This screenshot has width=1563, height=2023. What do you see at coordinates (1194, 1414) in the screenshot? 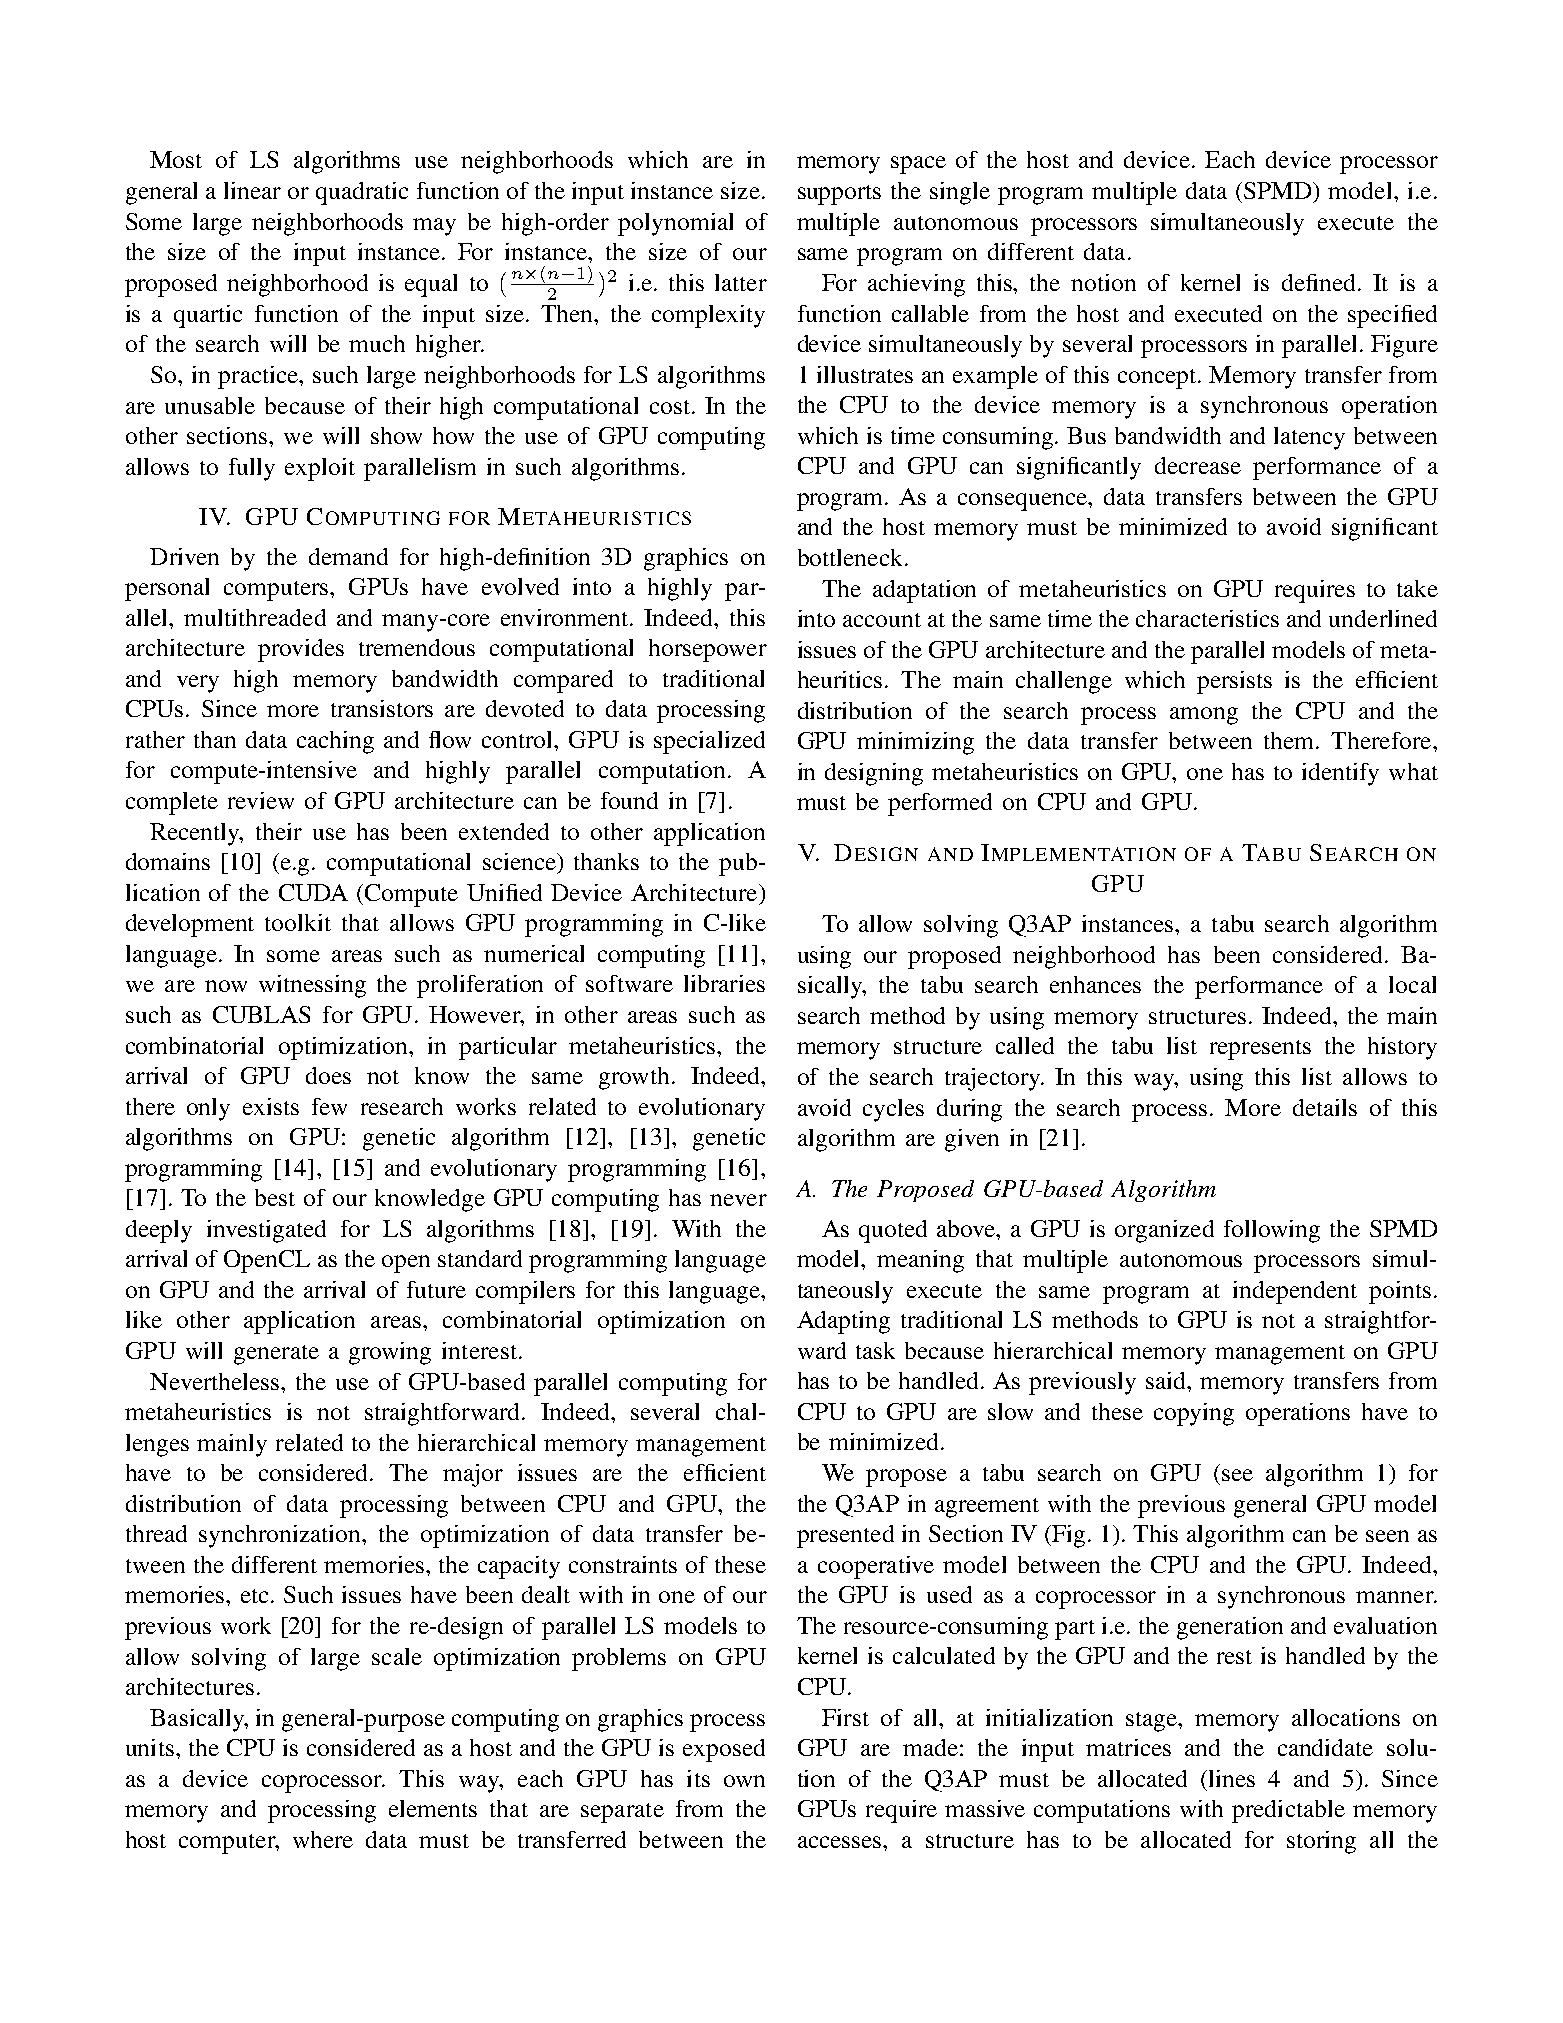
I see `copying` at bounding box center [1194, 1414].
